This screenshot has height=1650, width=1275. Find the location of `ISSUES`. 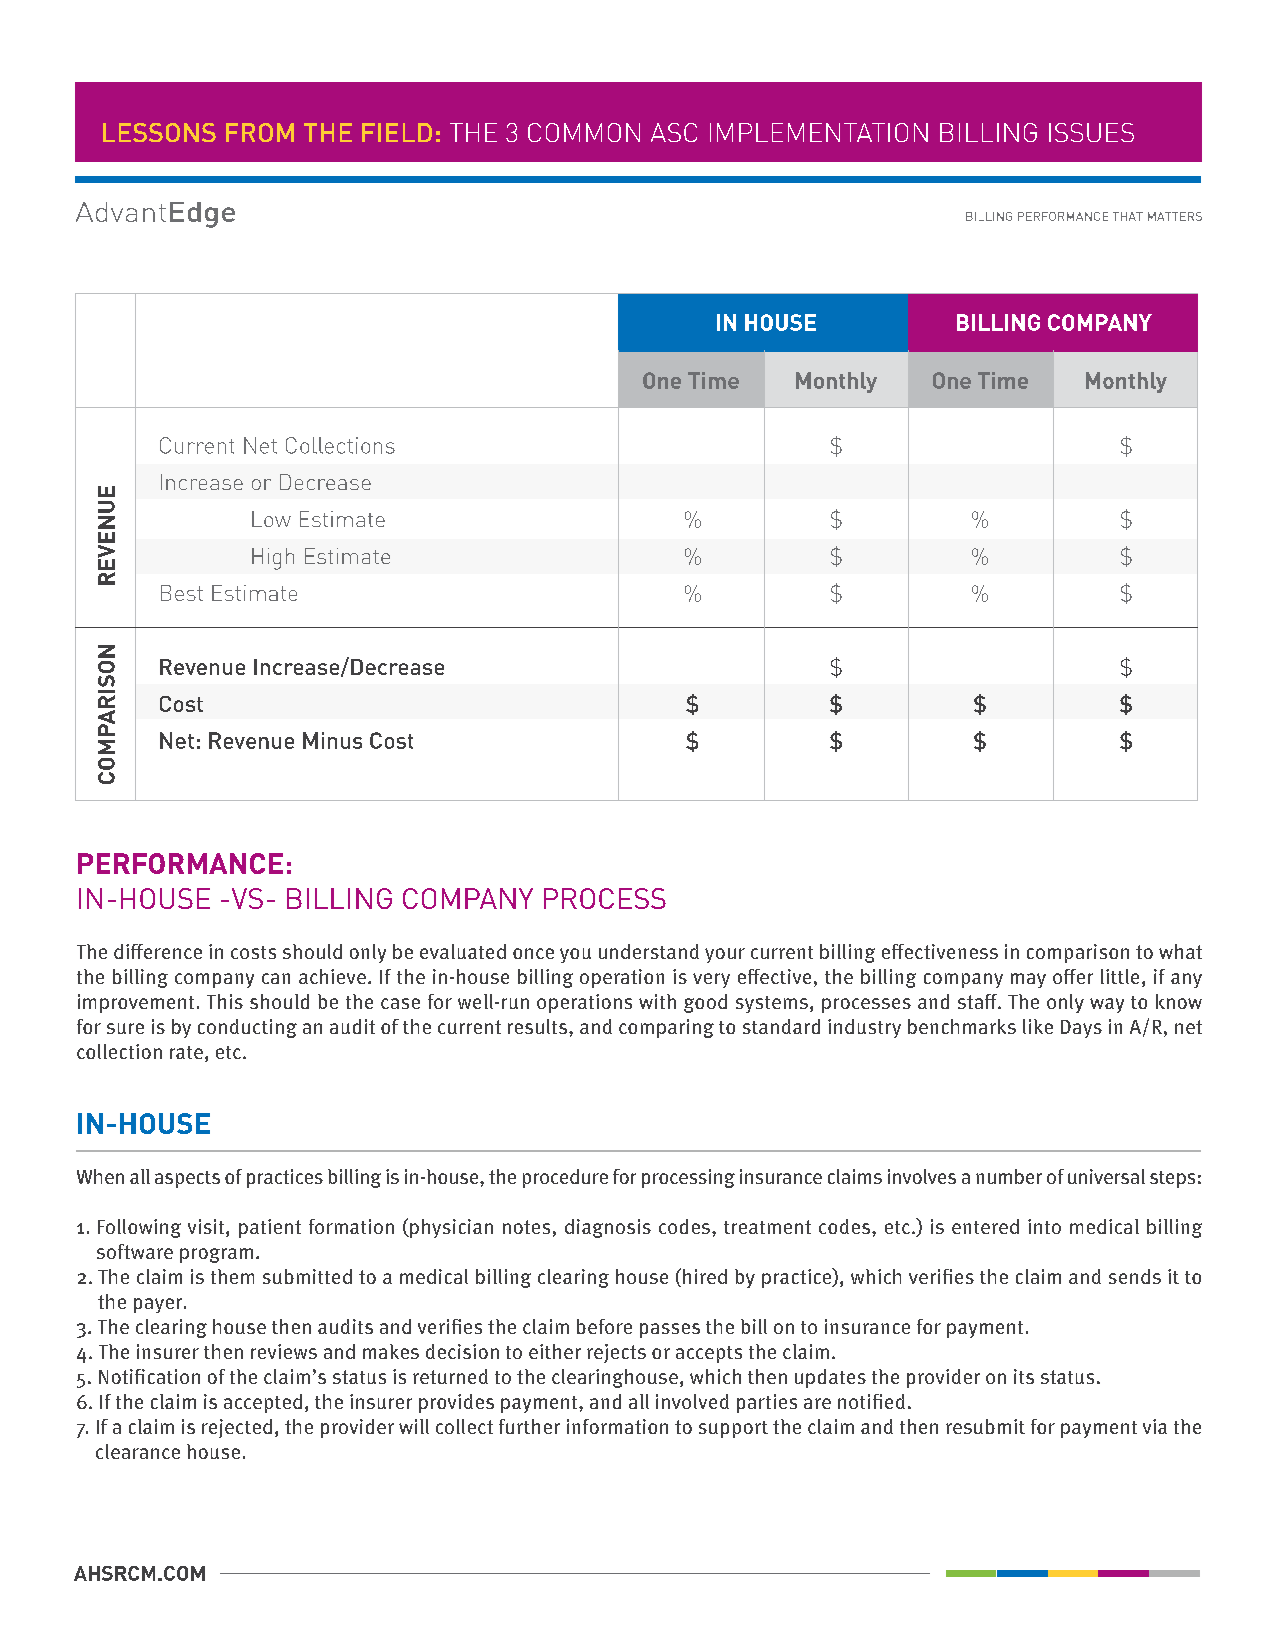

ISSUES is located at coordinates (1091, 132).
